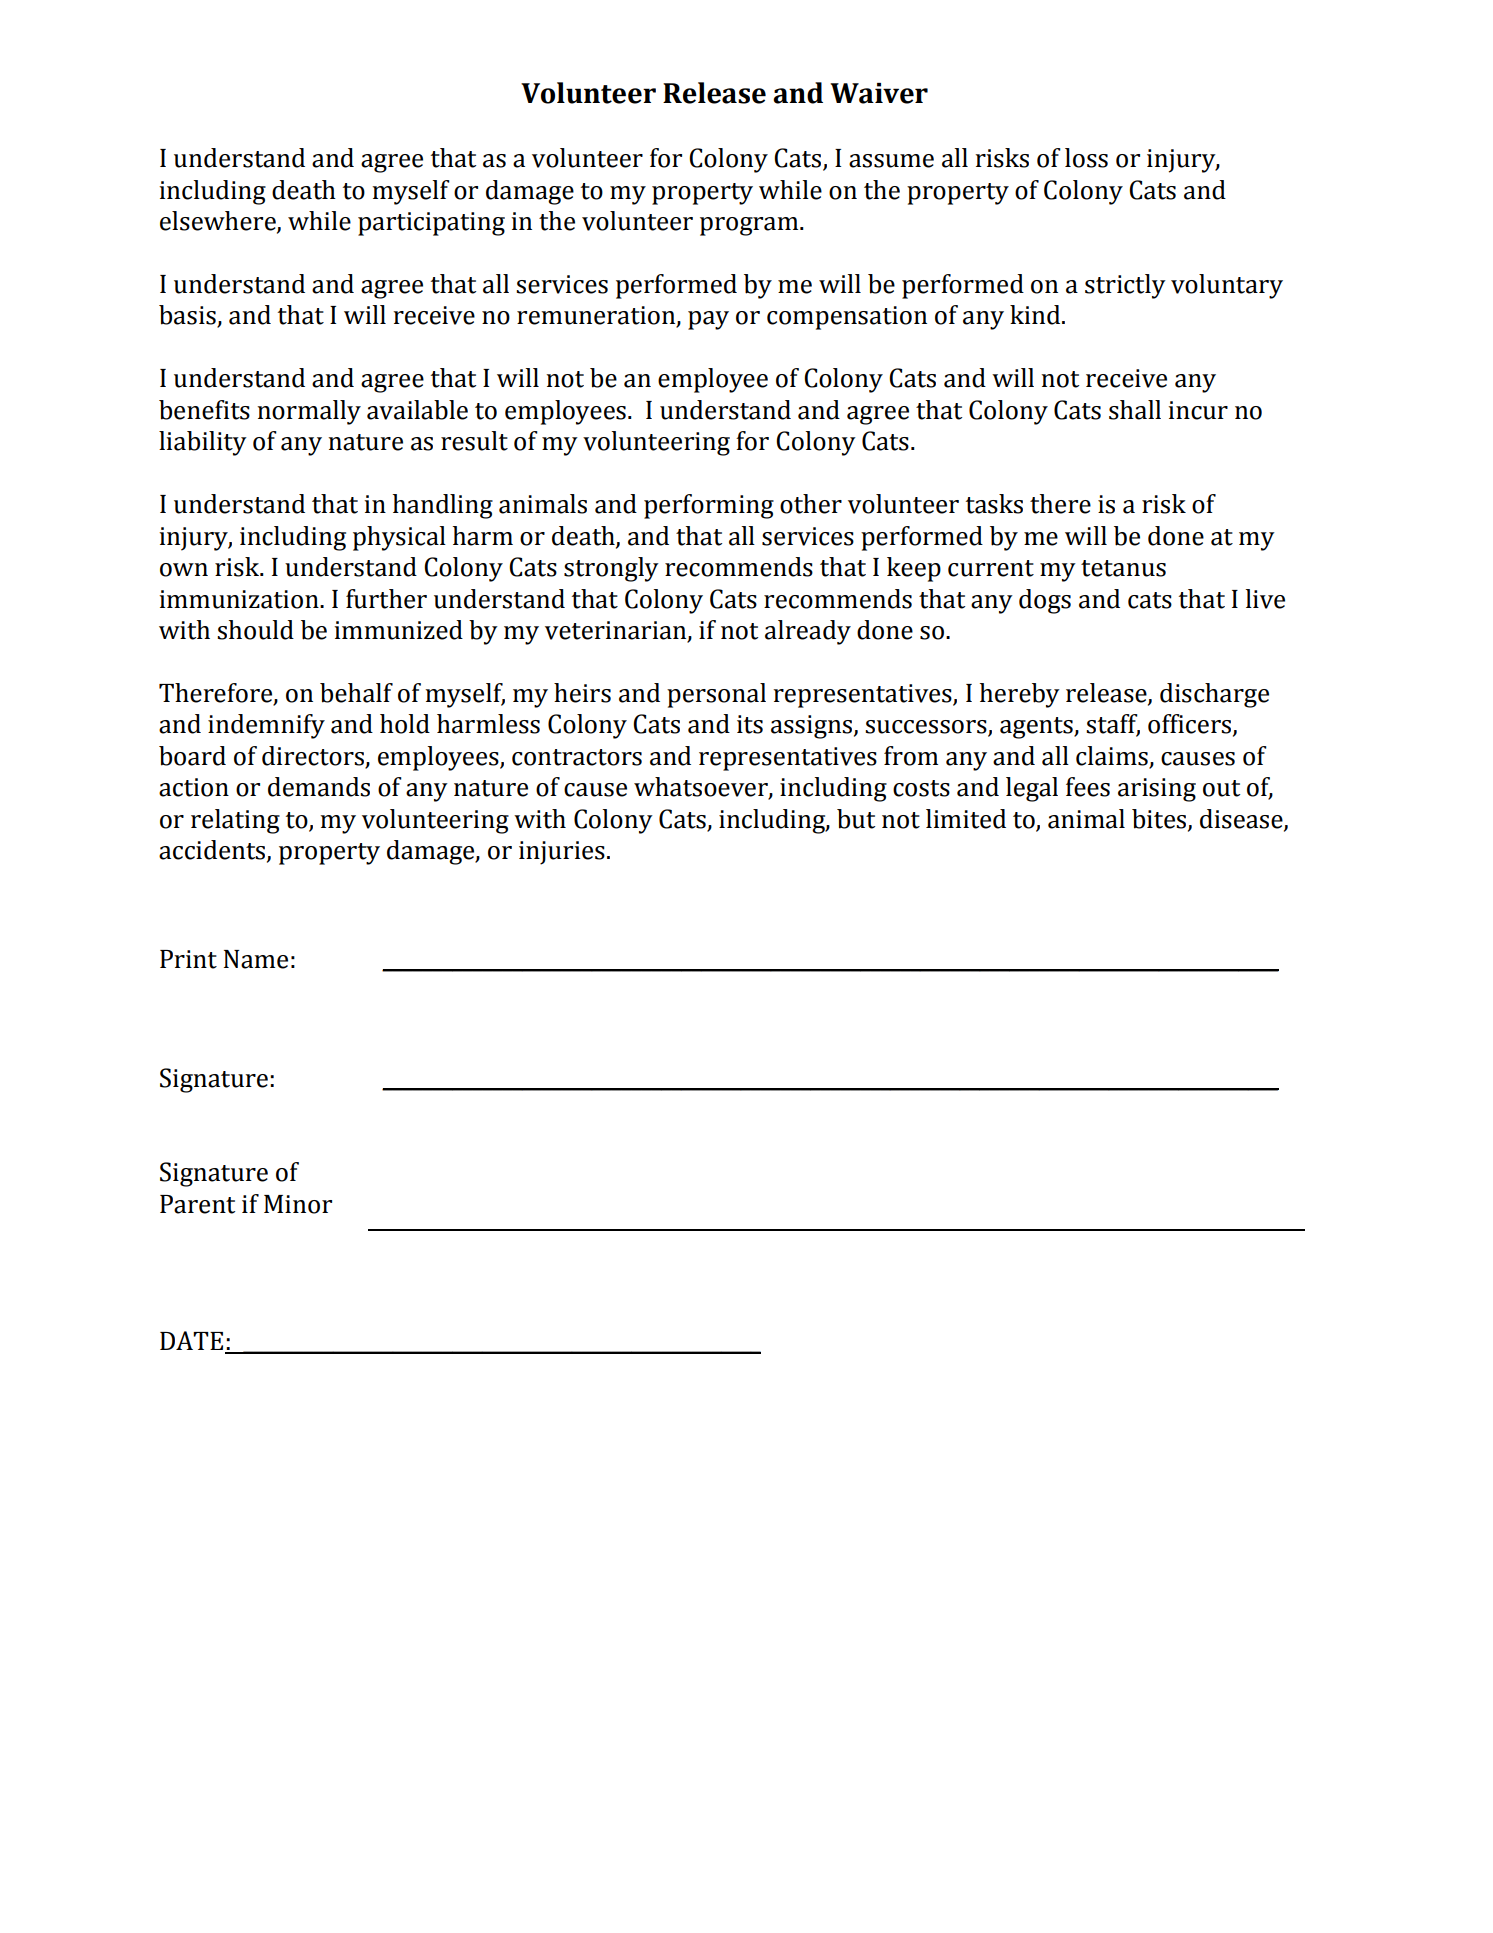 The width and height of the screenshot is (1493, 1933). Describe the element at coordinates (1086, 158) in the screenshot. I see `loss` at that location.
